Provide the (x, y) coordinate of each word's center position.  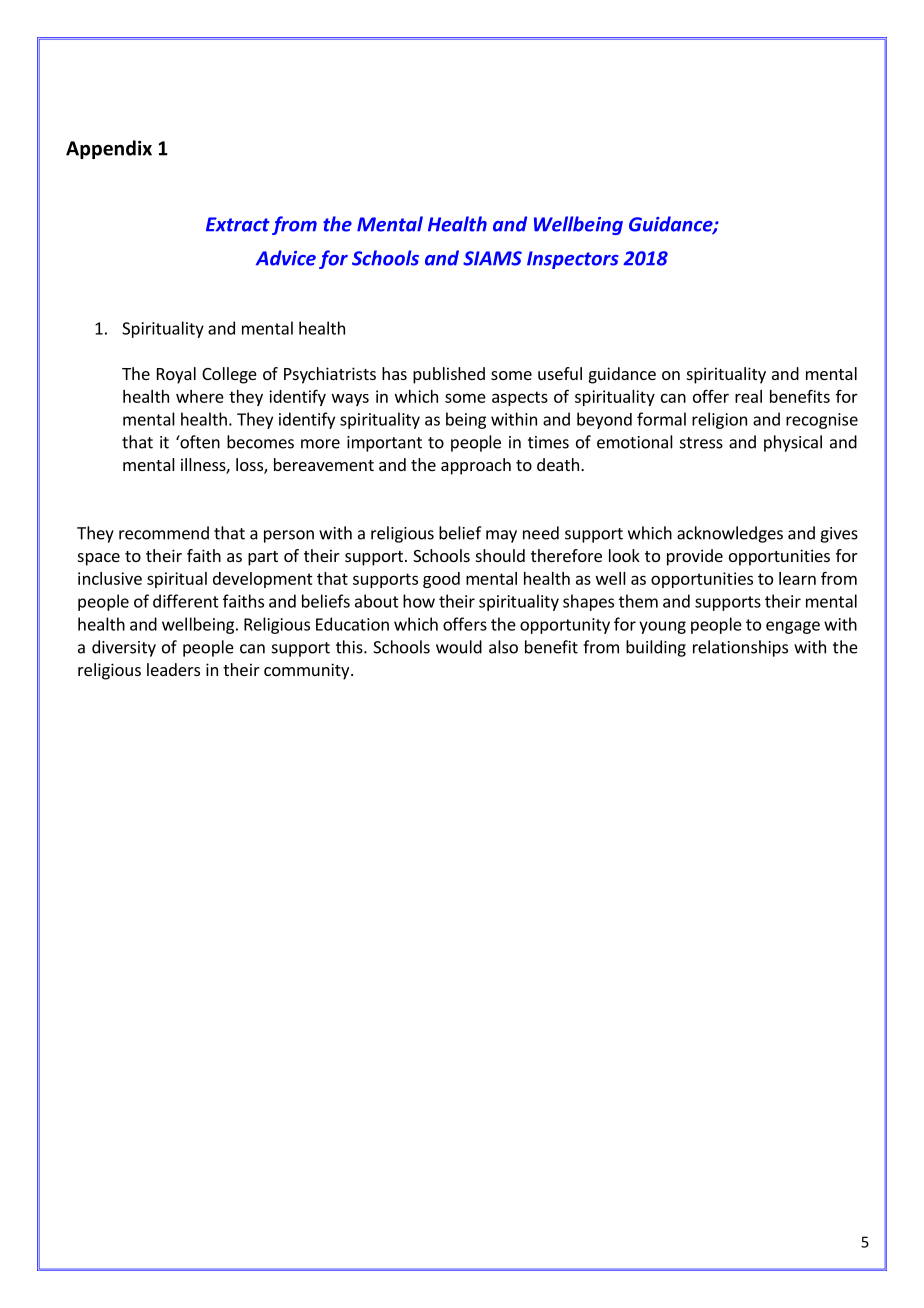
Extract (238, 224)
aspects (520, 398)
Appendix (109, 149)
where (200, 396)
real (748, 396)
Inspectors (573, 260)
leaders (173, 669)
